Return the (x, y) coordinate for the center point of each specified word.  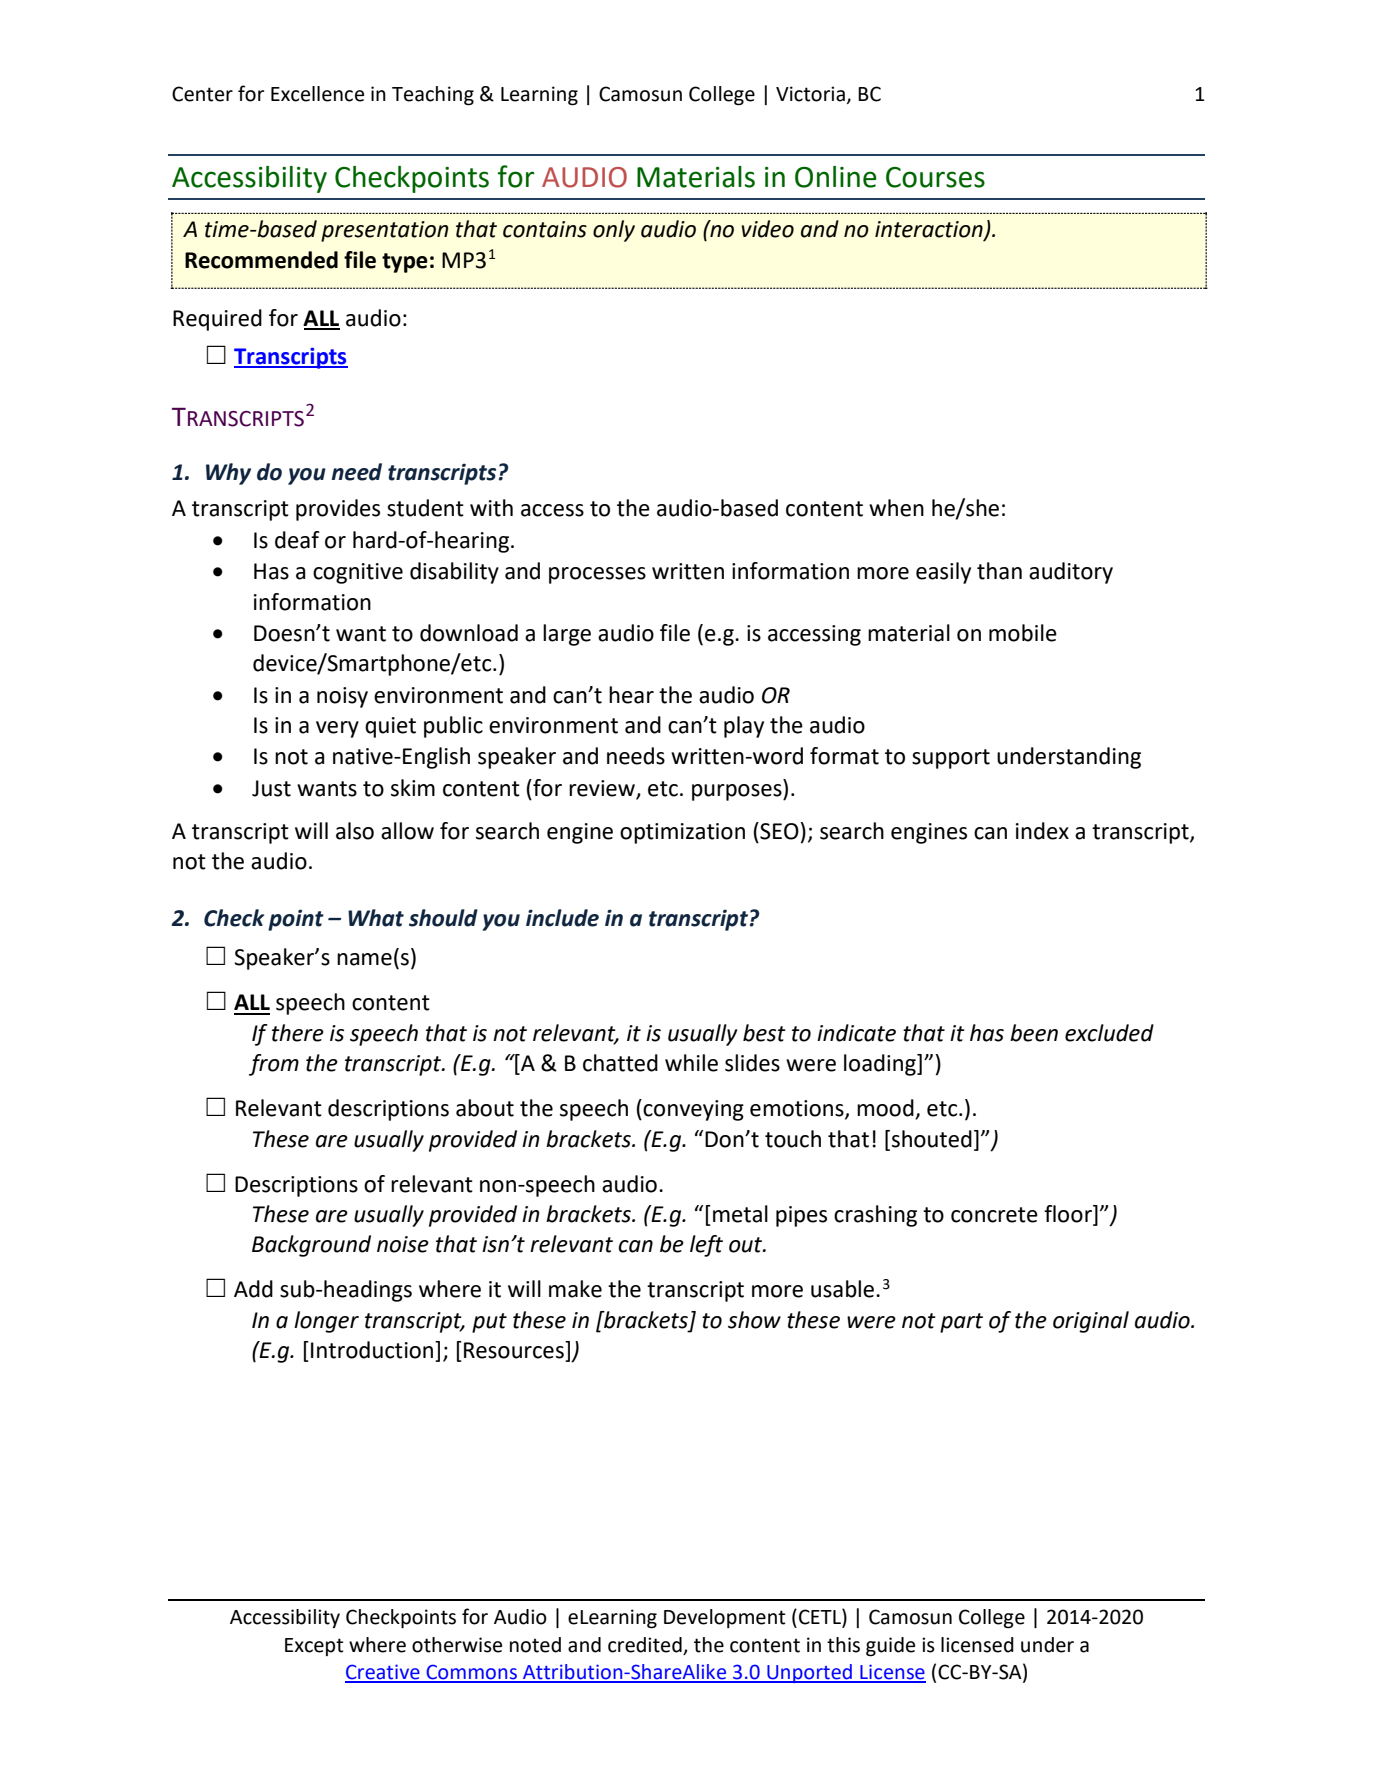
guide (890, 1647)
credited (645, 1645)
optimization (682, 833)
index (1042, 831)
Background (311, 1246)
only (614, 231)
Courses (935, 177)
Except (314, 1647)
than (999, 571)
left (706, 1246)
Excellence (317, 94)
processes (597, 575)
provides (338, 510)
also (355, 831)
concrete (994, 1215)
